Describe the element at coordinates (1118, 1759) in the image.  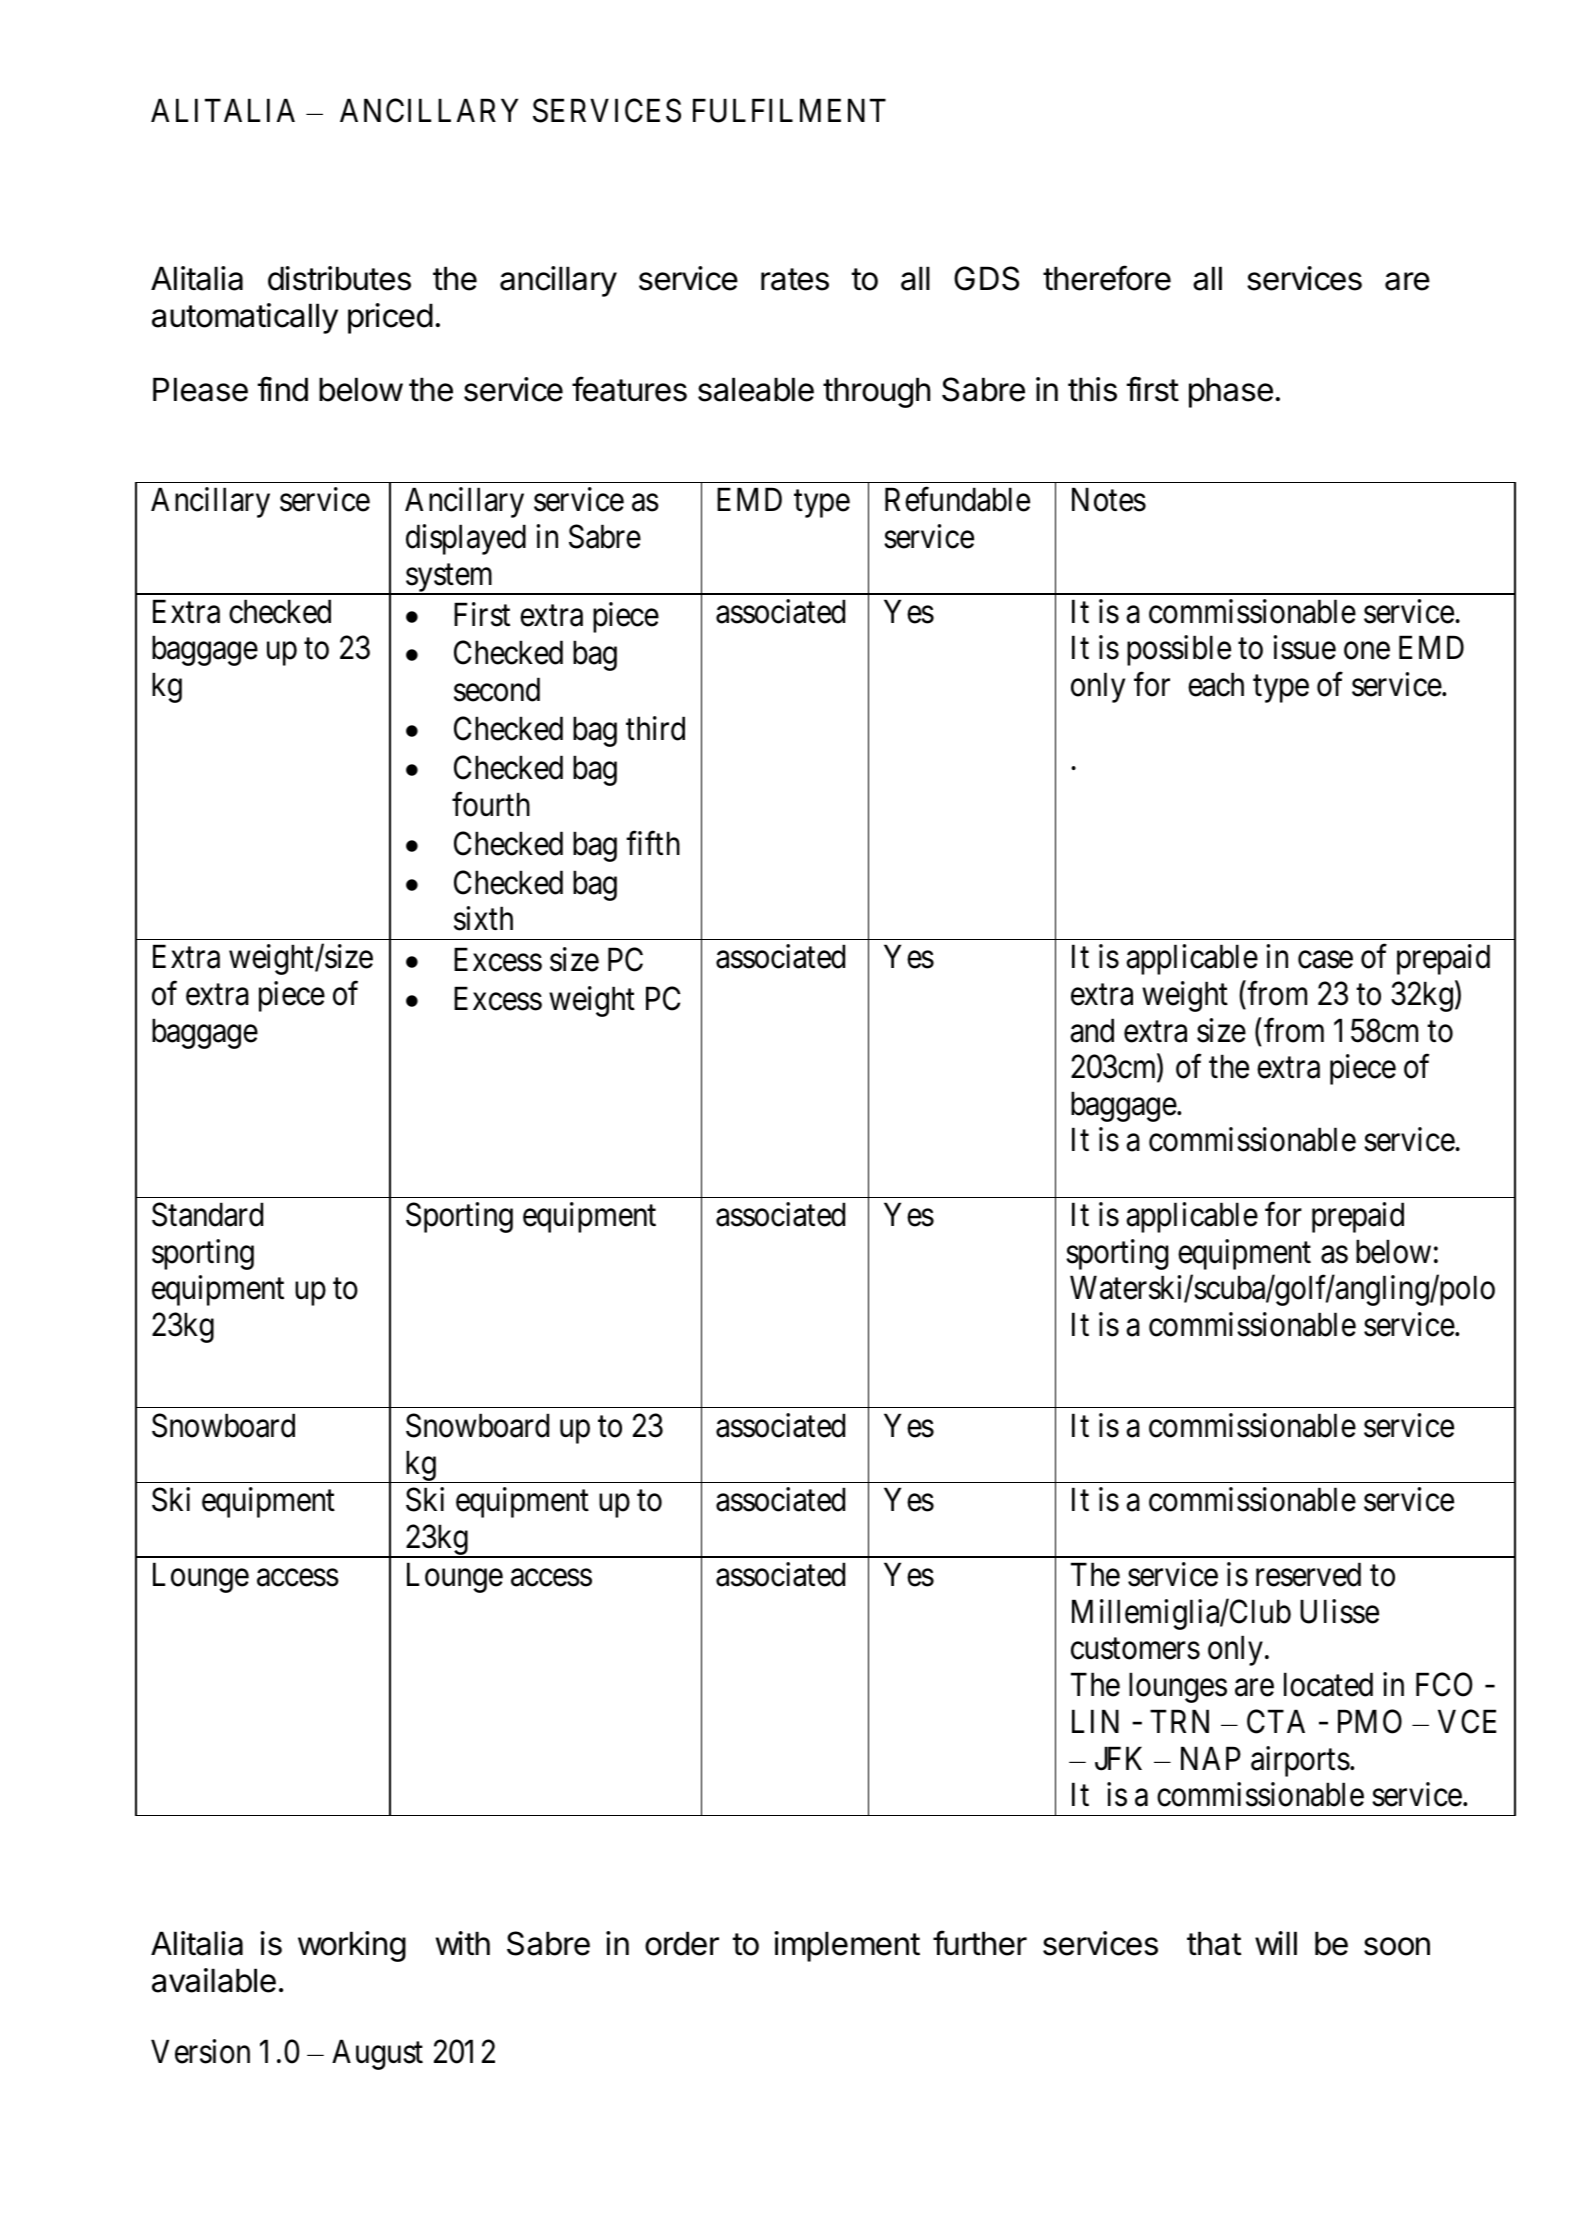
I see `JFK` at that location.
